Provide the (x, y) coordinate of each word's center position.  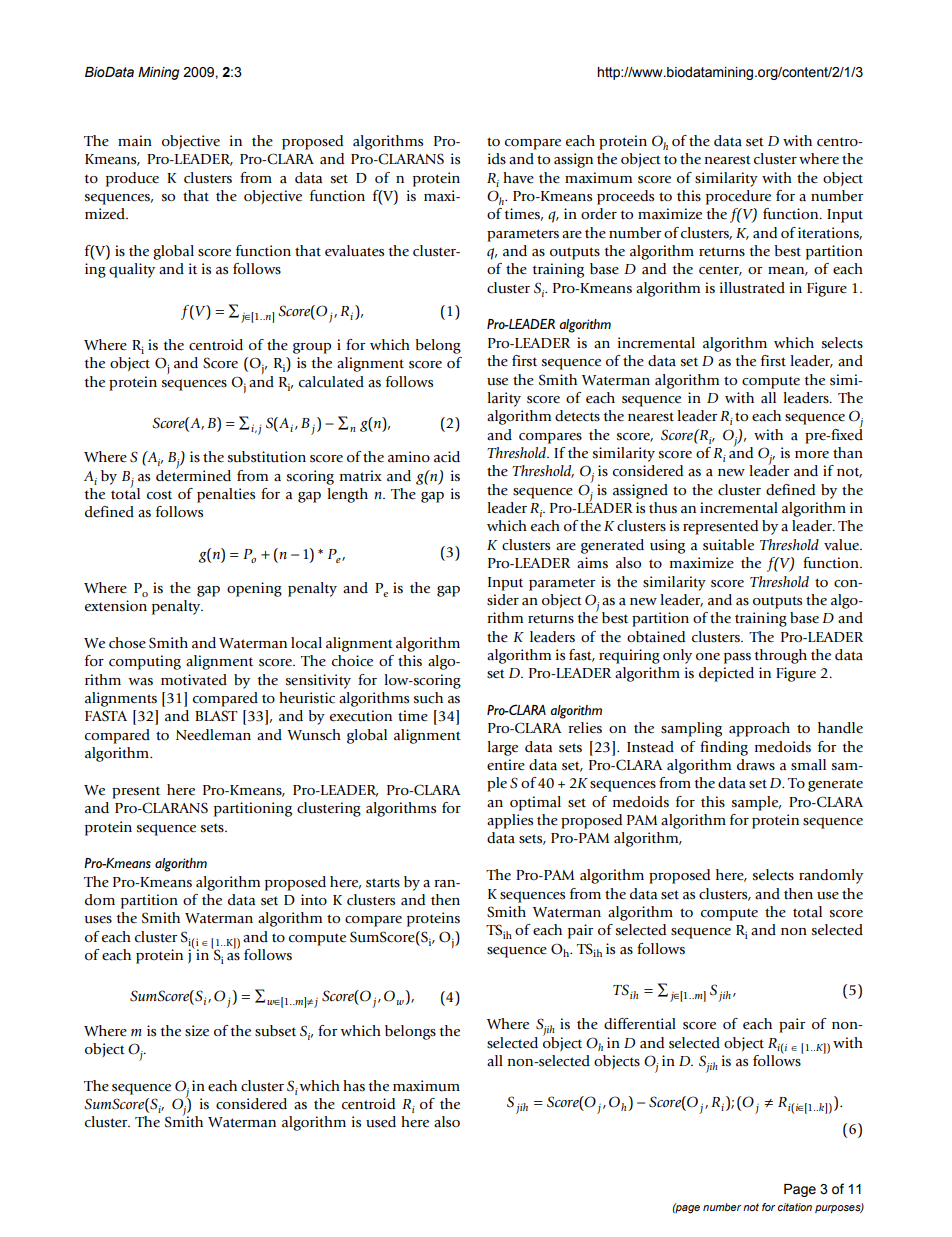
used (381, 1122)
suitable (728, 545)
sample (756, 803)
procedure (738, 197)
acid (447, 457)
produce (132, 179)
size (197, 1031)
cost (159, 495)
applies (510, 821)
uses (98, 920)
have (518, 178)
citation (795, 1207)
